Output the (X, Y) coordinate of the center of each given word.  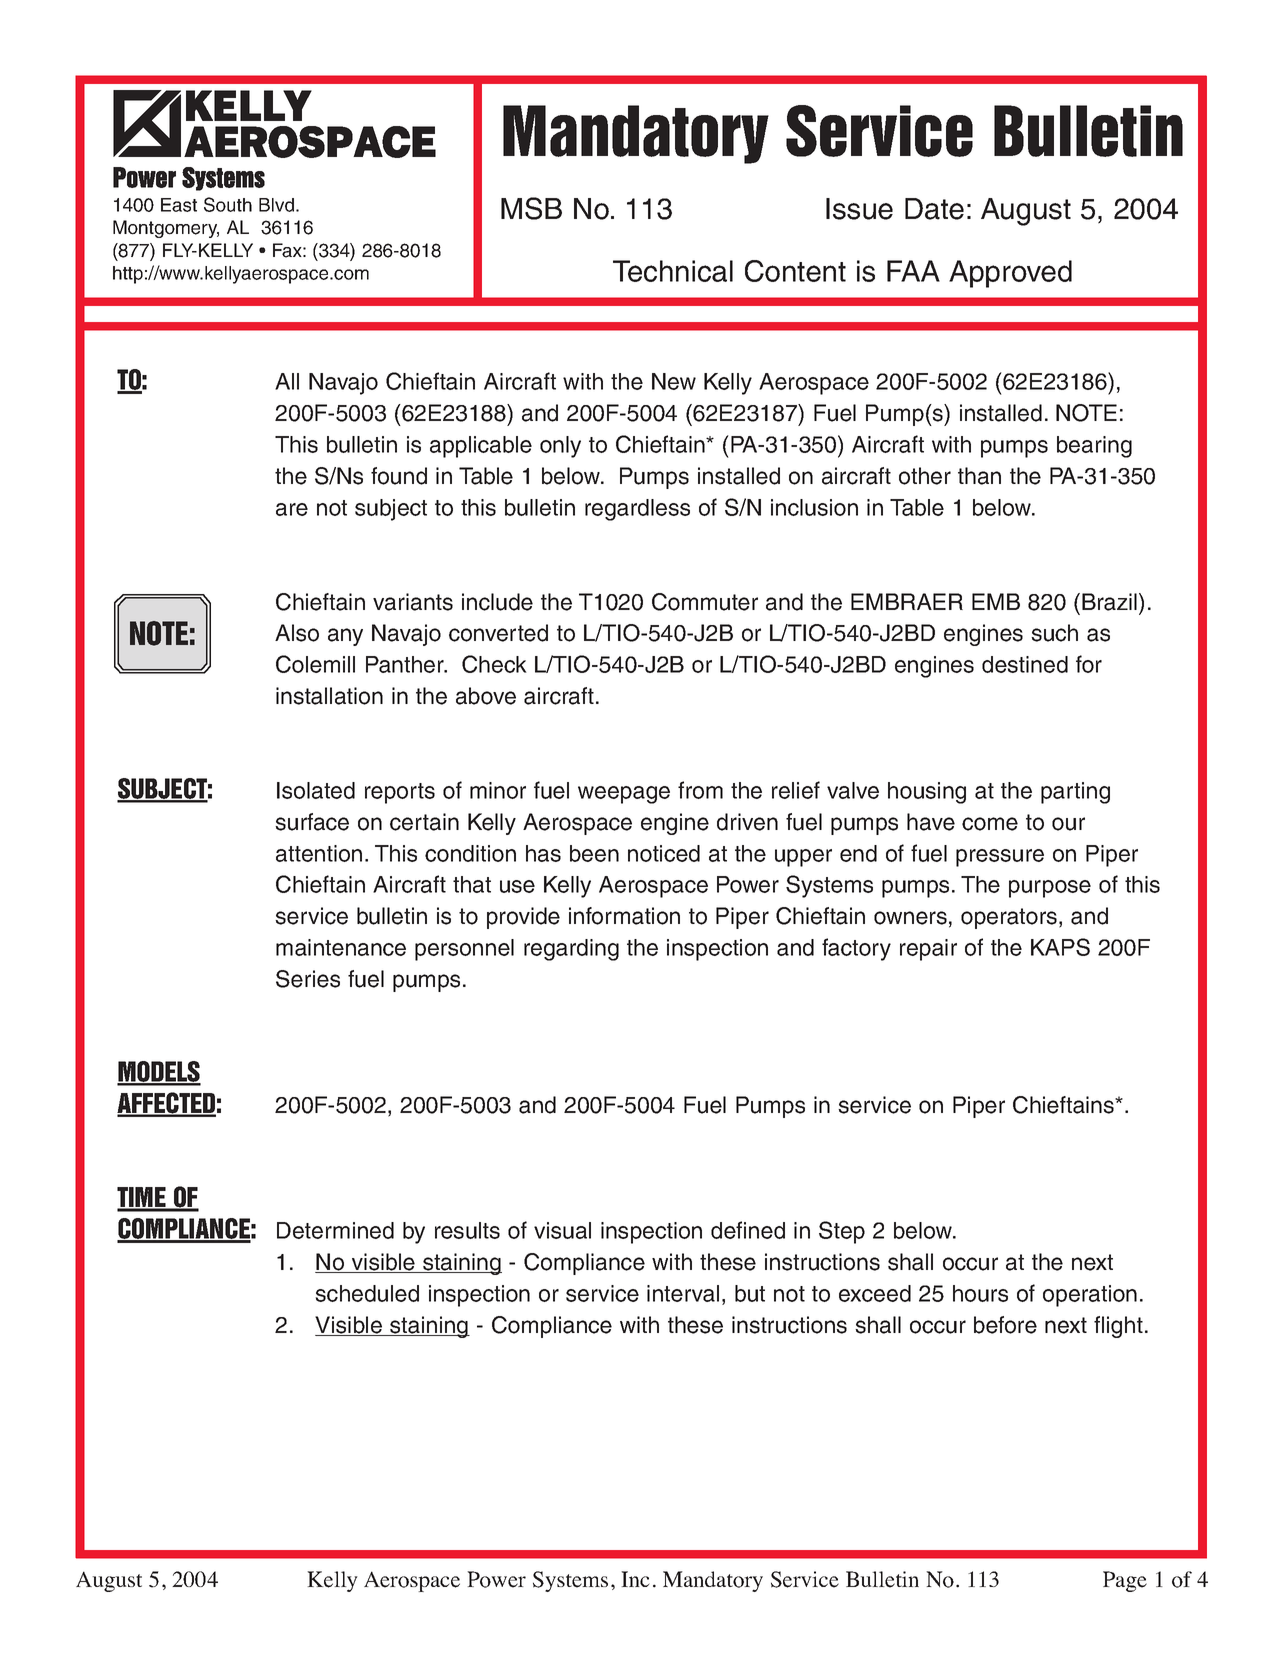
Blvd (276, 205)
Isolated (316, 790)
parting (1075, 793)
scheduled (367, 1293)
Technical (673, 271)
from (700, 790)
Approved (1010, 274)
